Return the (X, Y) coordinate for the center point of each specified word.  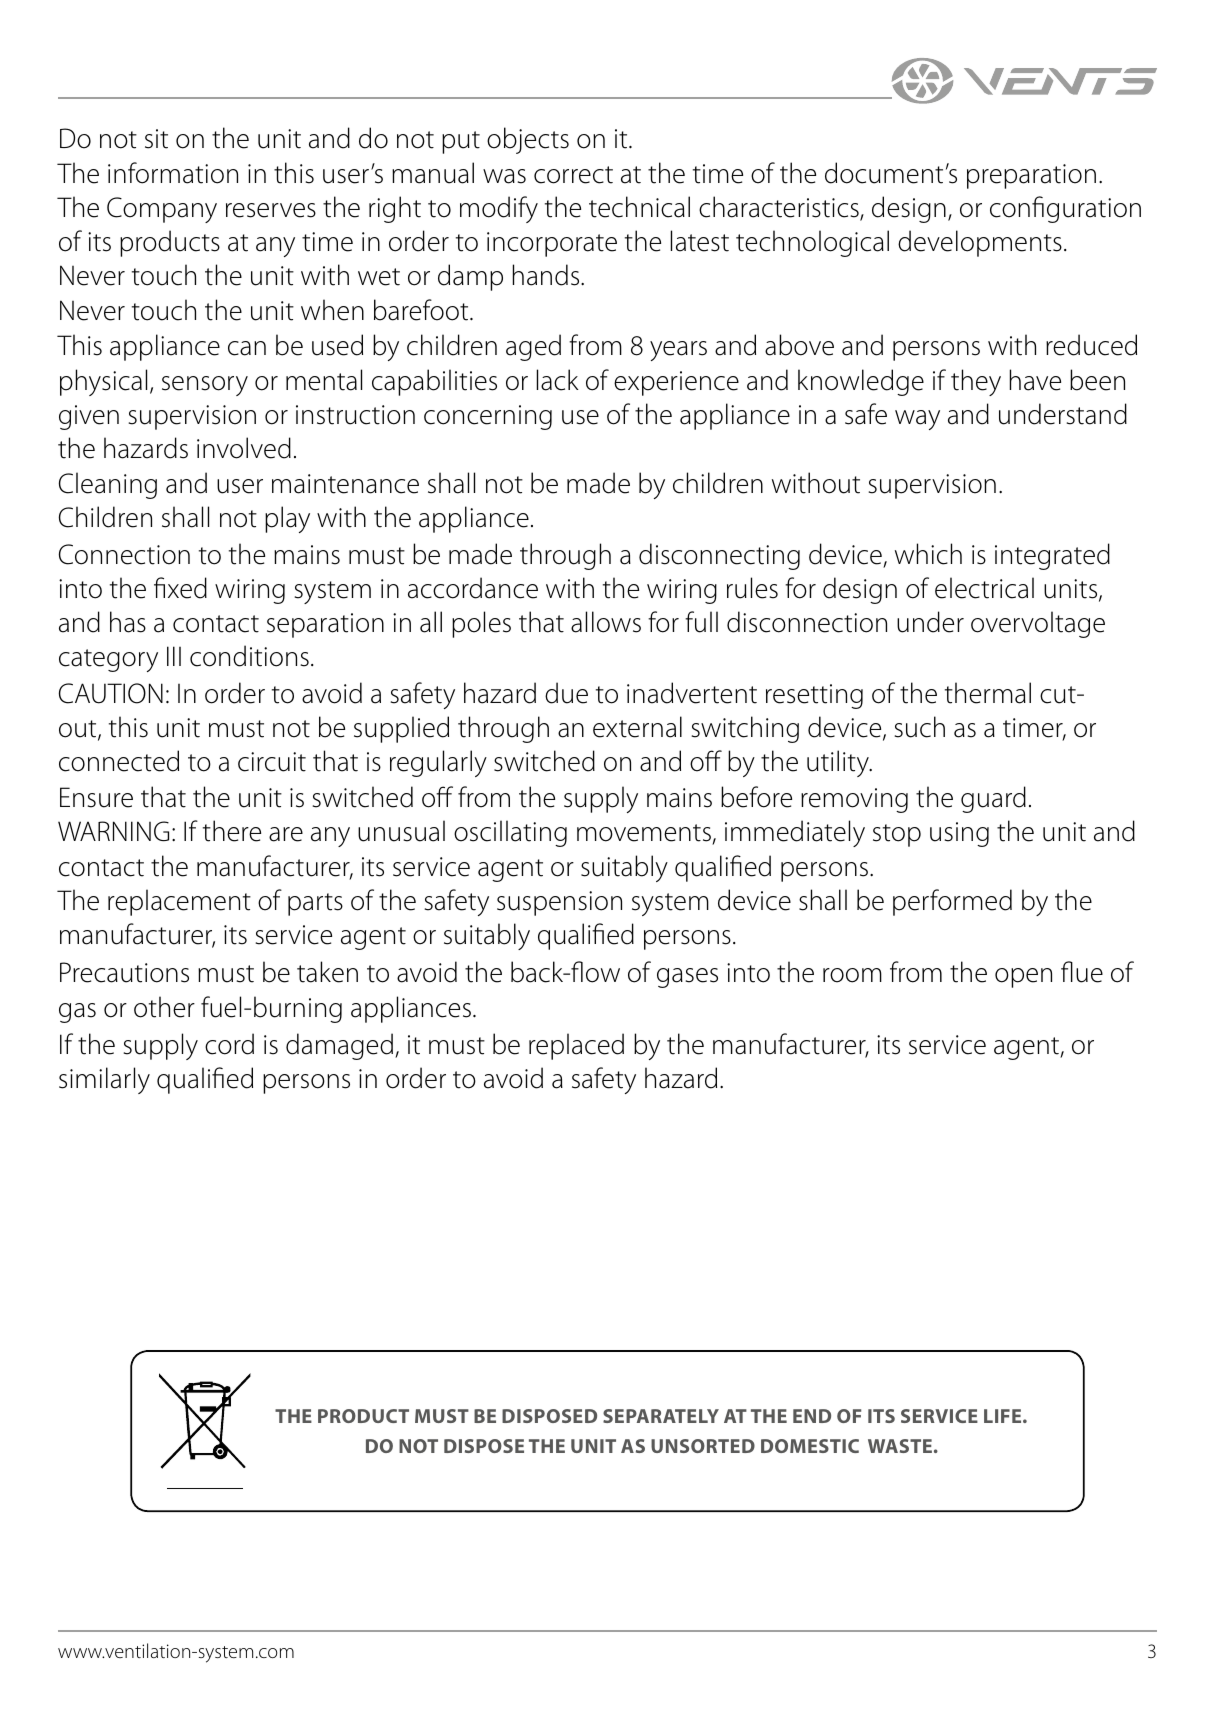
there (232, 831)
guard (993, 799)
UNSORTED (703, 1446)
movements (645, 834)
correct (573, 175)
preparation (1031, 176)
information (173, 173)
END (812, 1416)
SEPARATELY (661, 1416)
